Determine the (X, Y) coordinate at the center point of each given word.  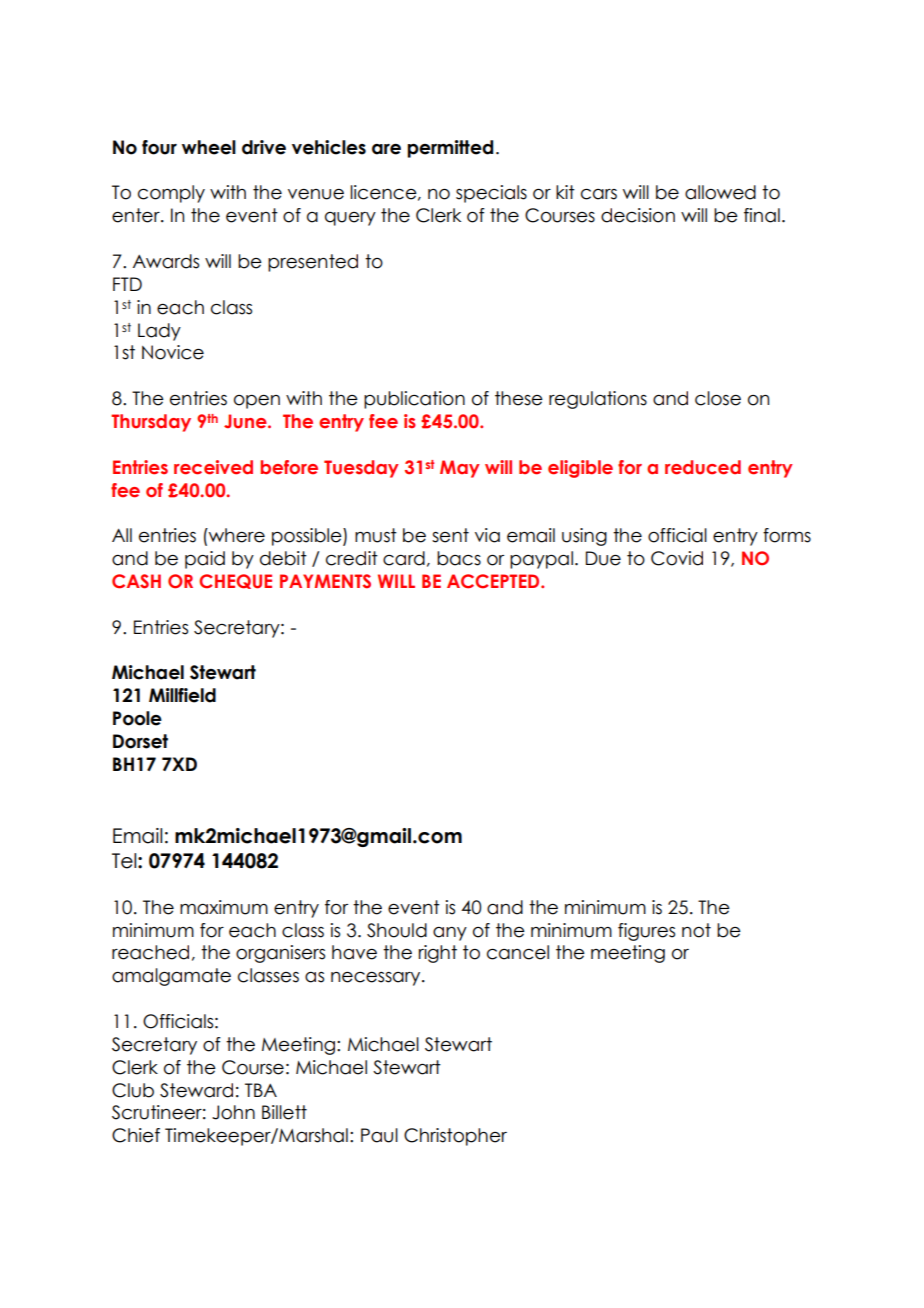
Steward (196, 1090)
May (460, 469)
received (213, 467)
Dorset (140, 741)
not (696, 930)
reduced (703, 467)
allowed (720, 192)
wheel (209, 147)
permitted (450, 149)
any (450, 934)
